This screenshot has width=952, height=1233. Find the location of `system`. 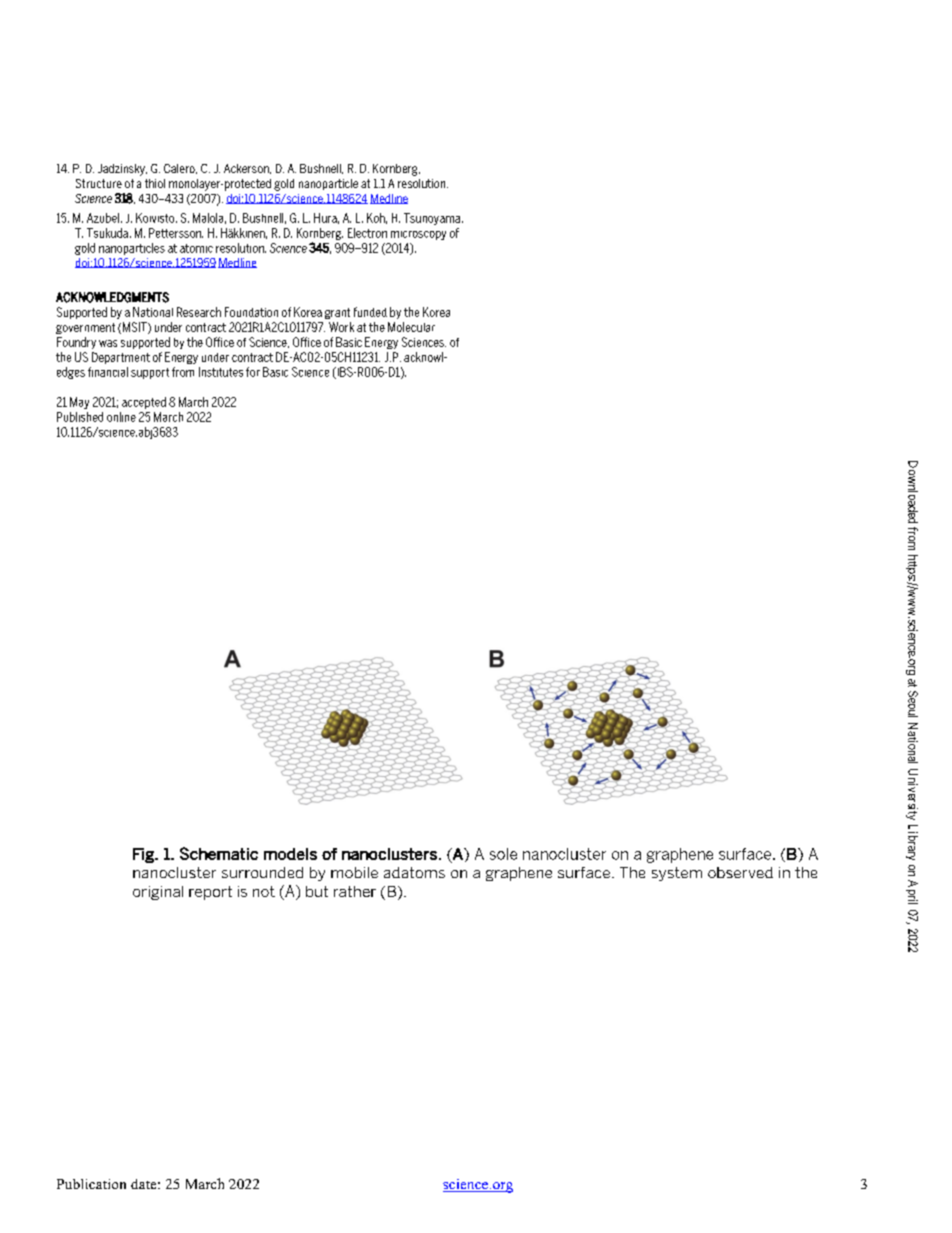

system is located at coordinates (677, 874).
